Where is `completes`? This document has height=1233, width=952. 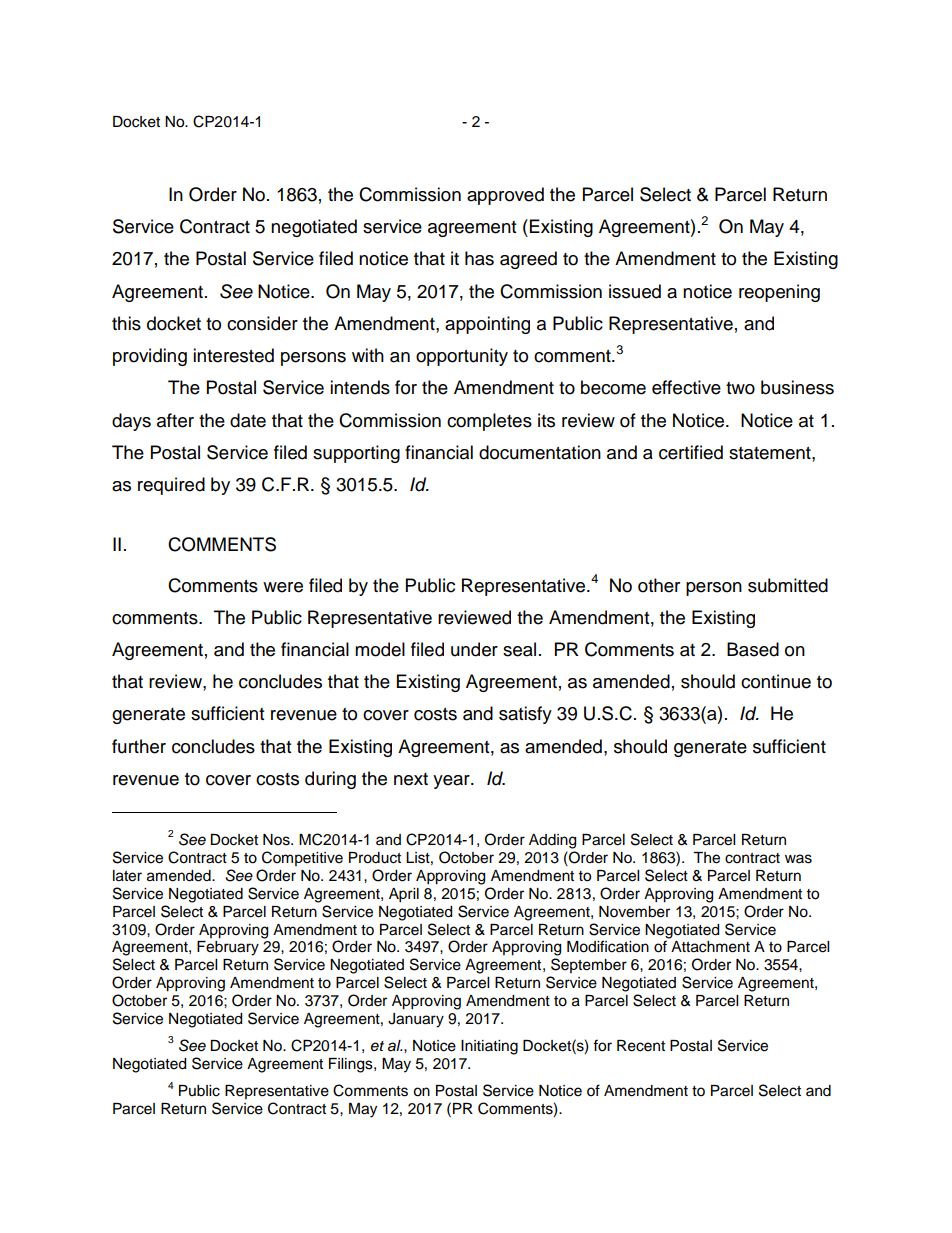 completes is located at coordinates (489, 422).
